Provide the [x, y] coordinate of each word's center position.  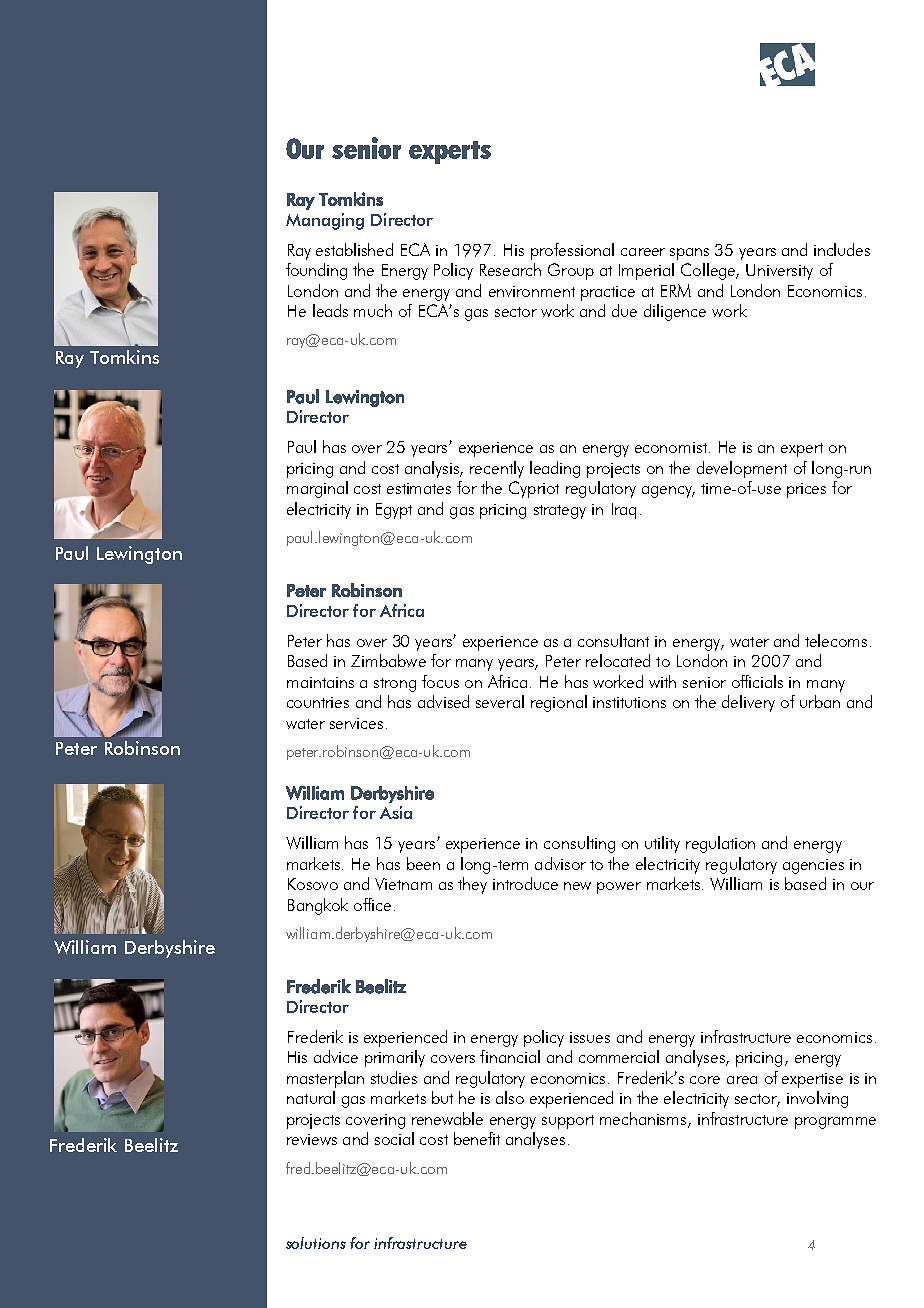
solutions [316, 1243]
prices [806, 490]
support [568, 1122]
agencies [813, 866]
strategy [560, 512]
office [372, 904]
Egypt [394, 511]
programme [835, 1123]
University [779, 272]
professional [572, 251]
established [354, 249]
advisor [560, 863]
